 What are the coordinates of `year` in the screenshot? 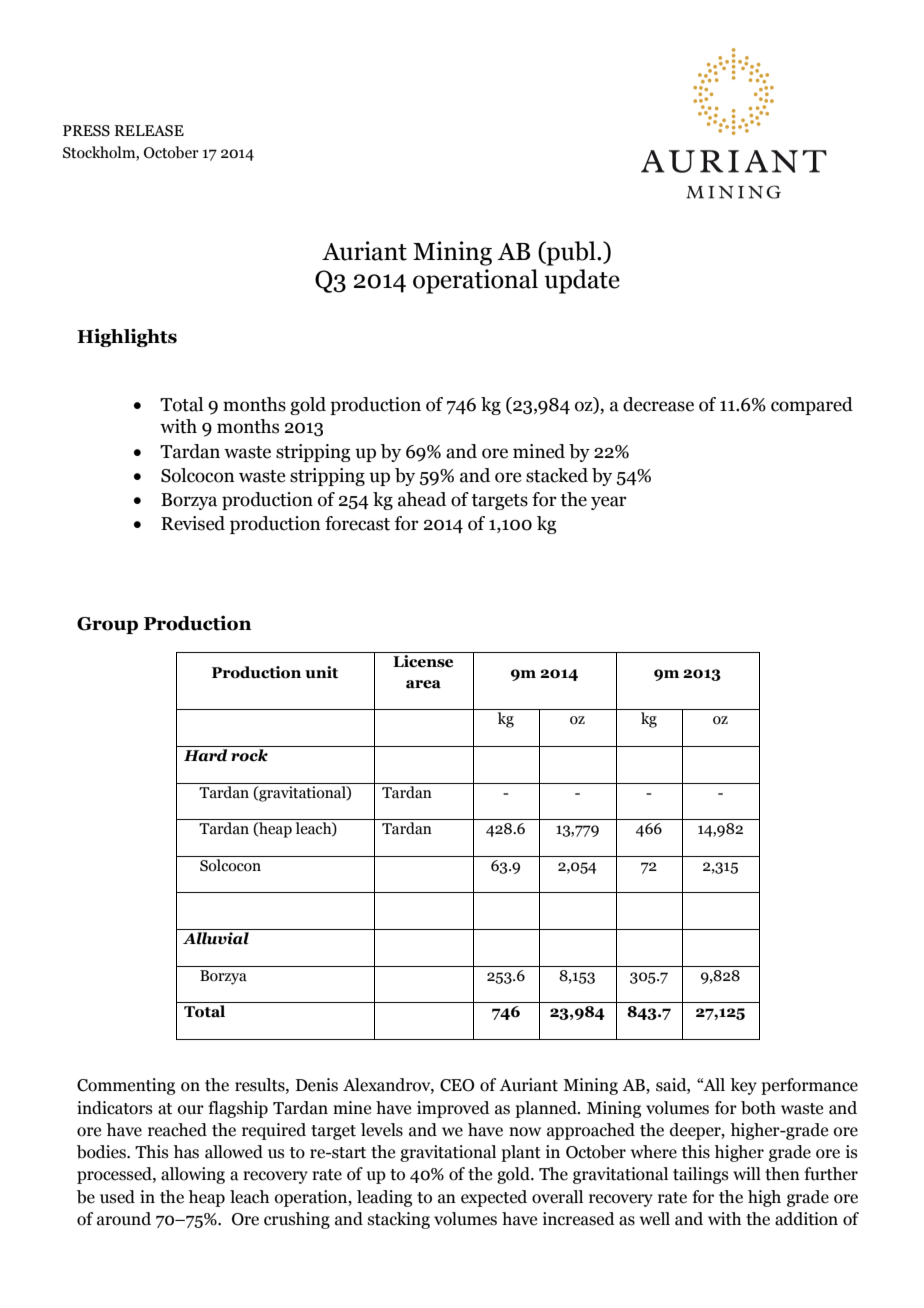 It's located at (609, 503).
